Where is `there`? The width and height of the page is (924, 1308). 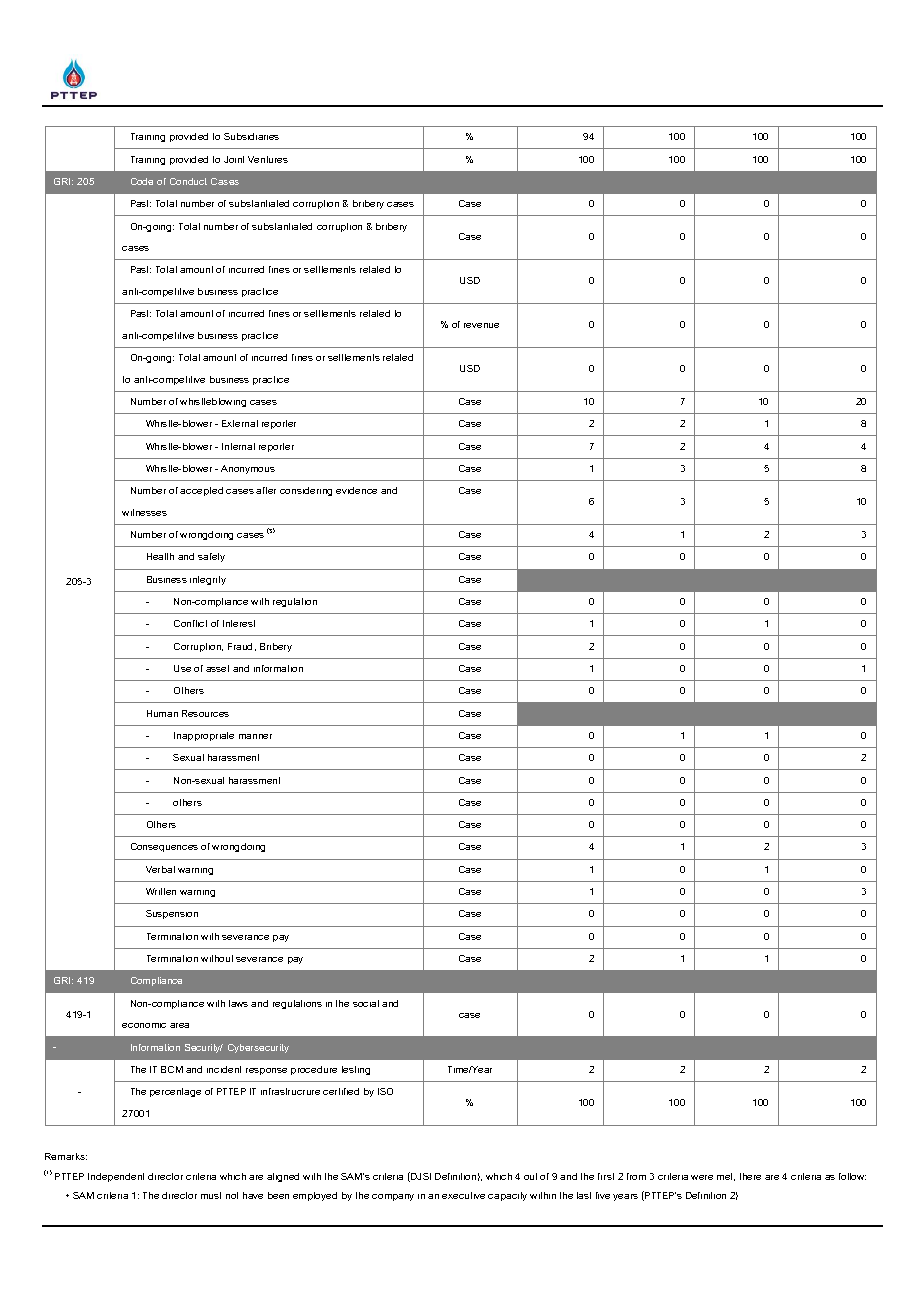 there is located at coordinates (750, 1176).
